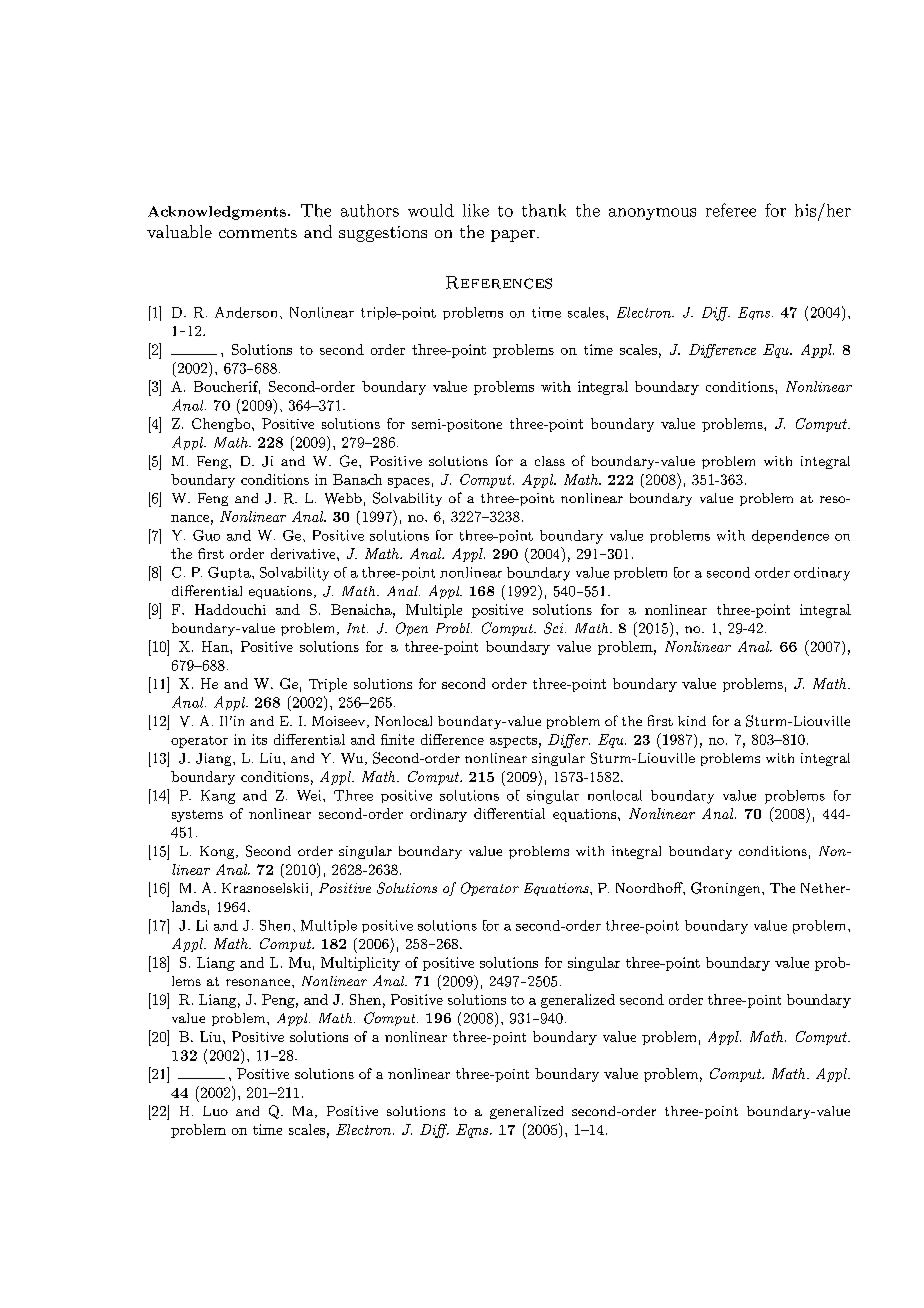 Image resolution: width=924 pixels, height=1308 pixels. What do you see at coordinates (246, 312) in the screenshot?
I see `Anderson` at bounding box center [246, 312].
